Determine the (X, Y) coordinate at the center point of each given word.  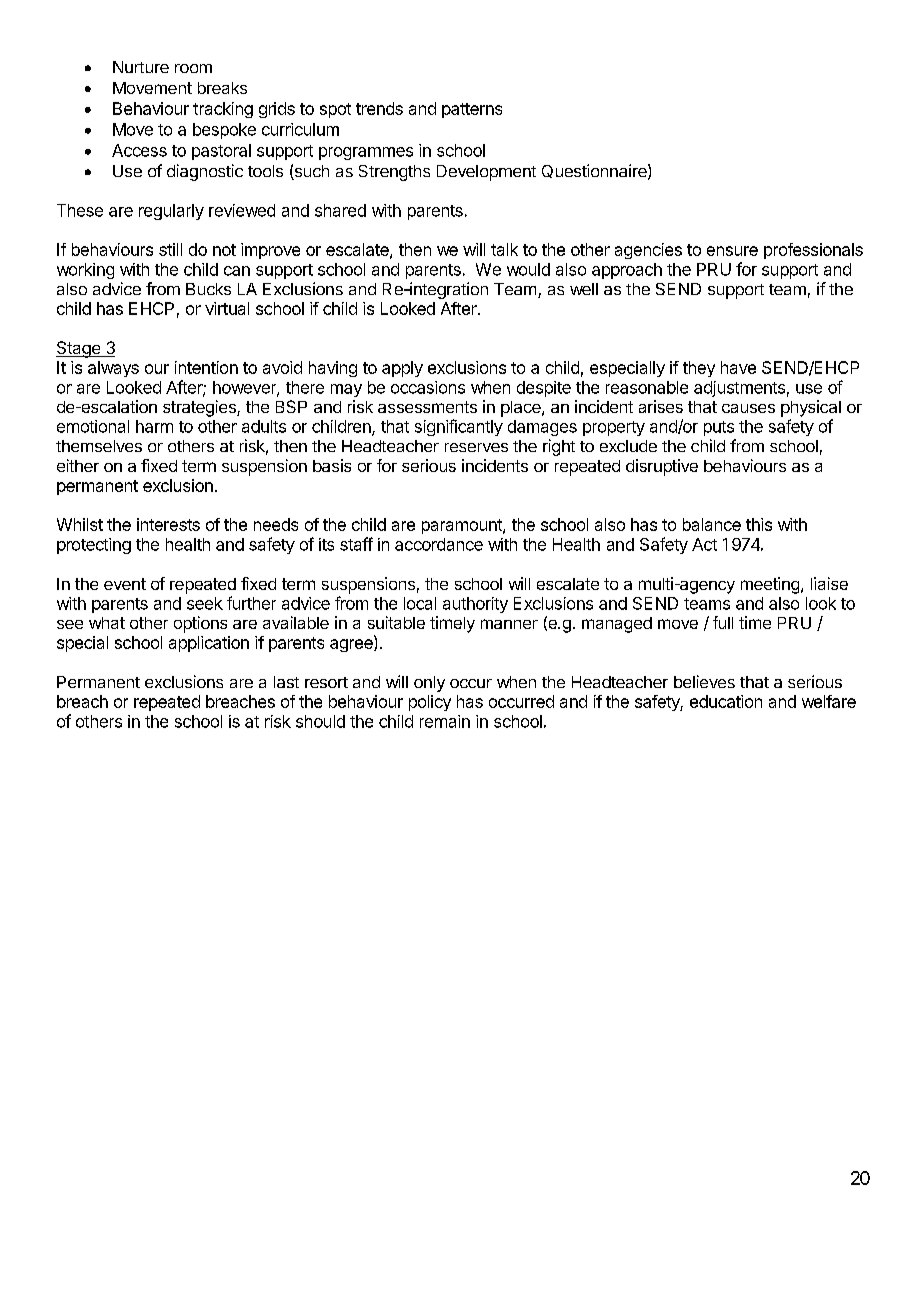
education (726, 701)
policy (430, 703)
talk (504, 249)
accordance (439, 544)
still (170, 249)
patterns (472, 110)
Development (486, 173)
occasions (428, 387)
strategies (200, 408)
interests (168, 524)
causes (748, 408)
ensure (732, 251)
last (286, 682)
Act (704, 544)
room (193, 68)
